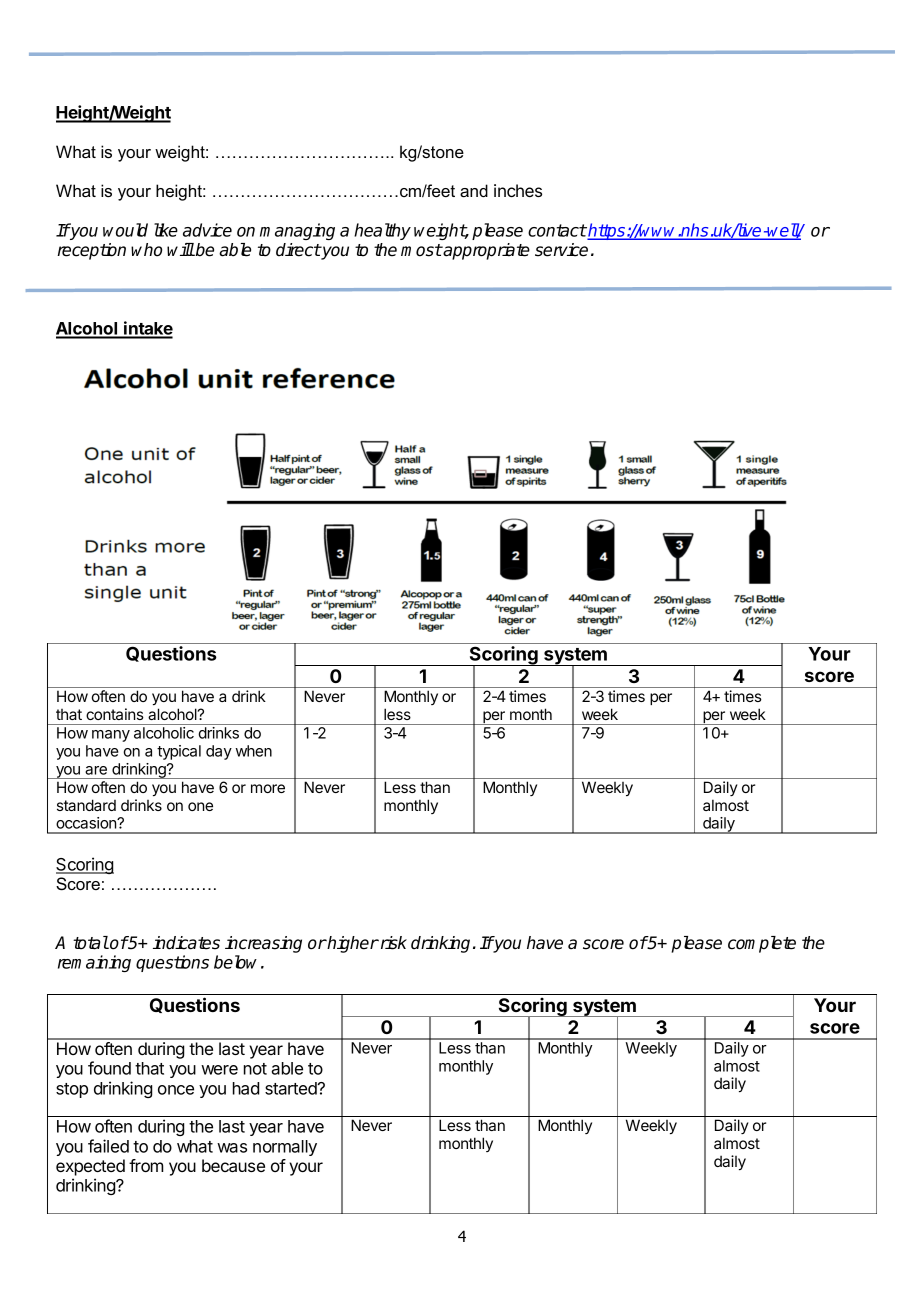 The image size is (924, 1308). What do you see at coordinates (762, 944) in the screenshot?
I see `complete` at bounding box center [762, 944].
